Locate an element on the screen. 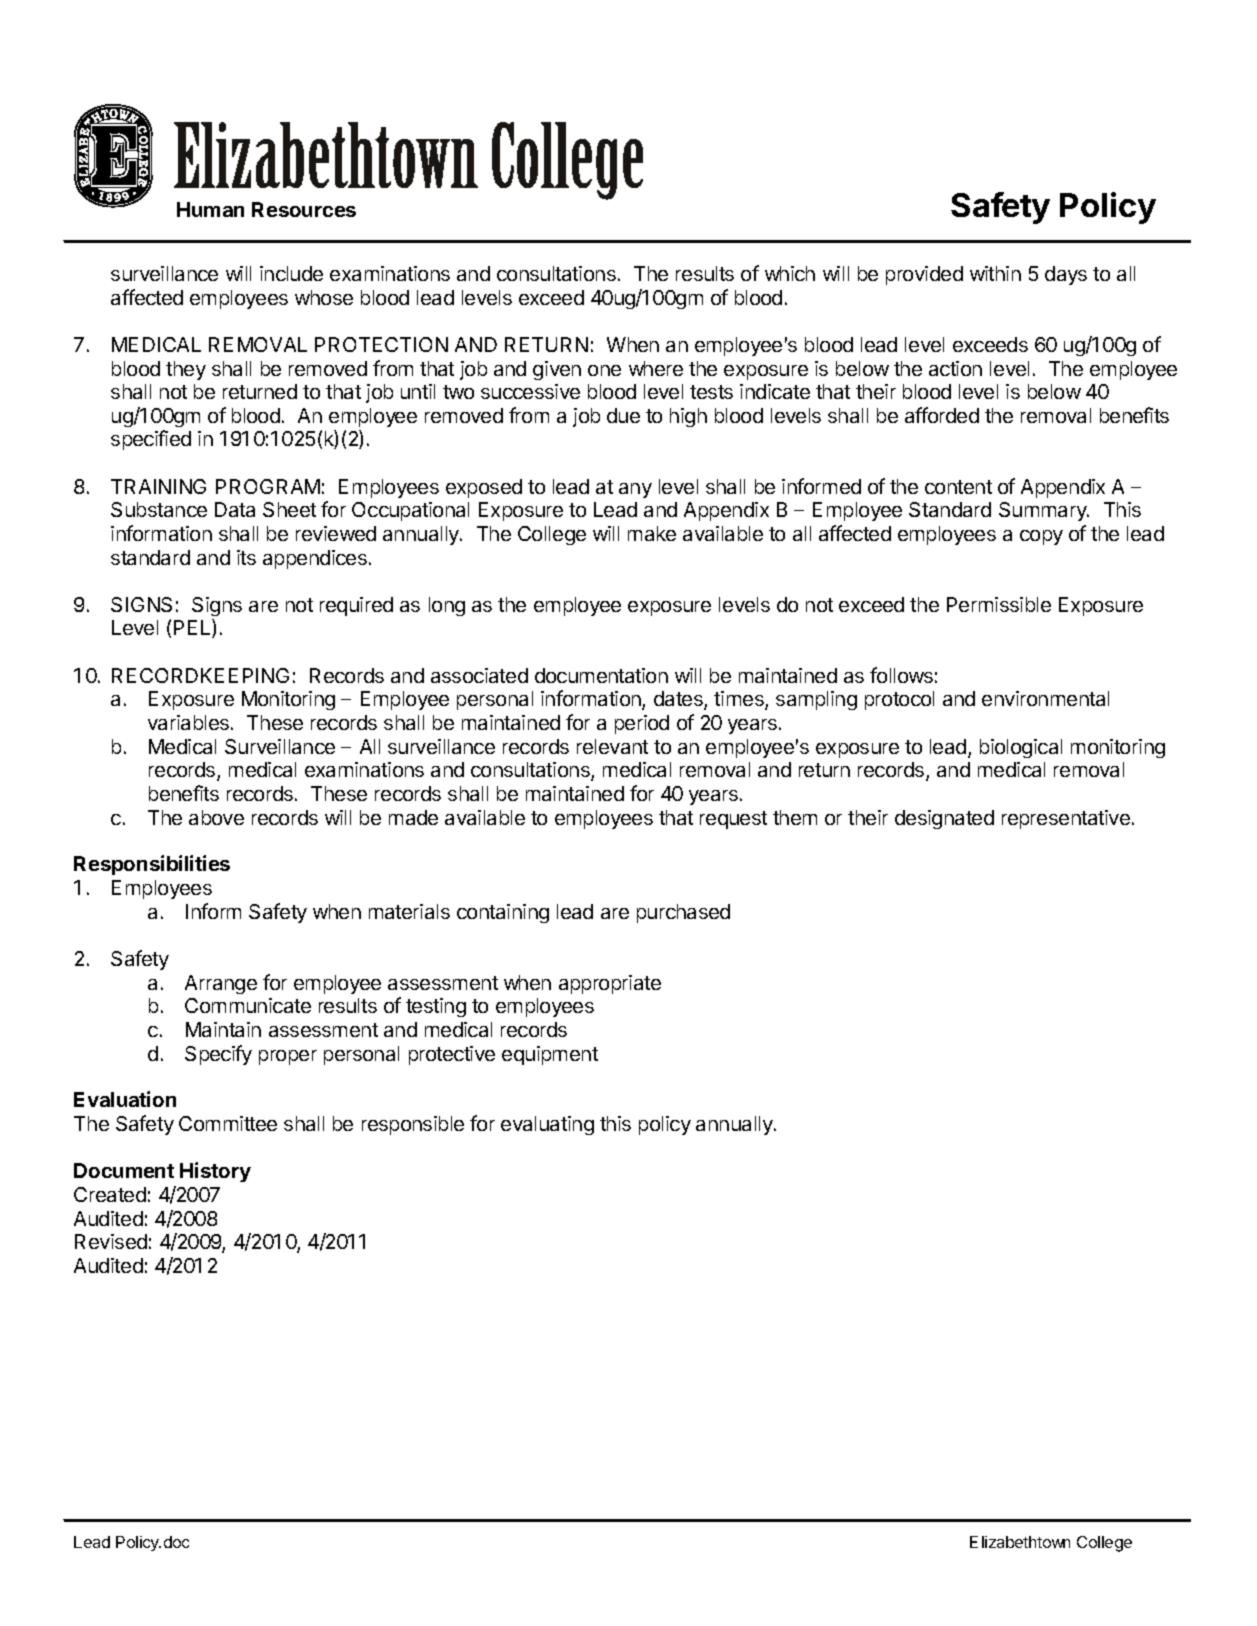 The image size is (1257, 1626). Permissible is located at coordinates (999, 604).
